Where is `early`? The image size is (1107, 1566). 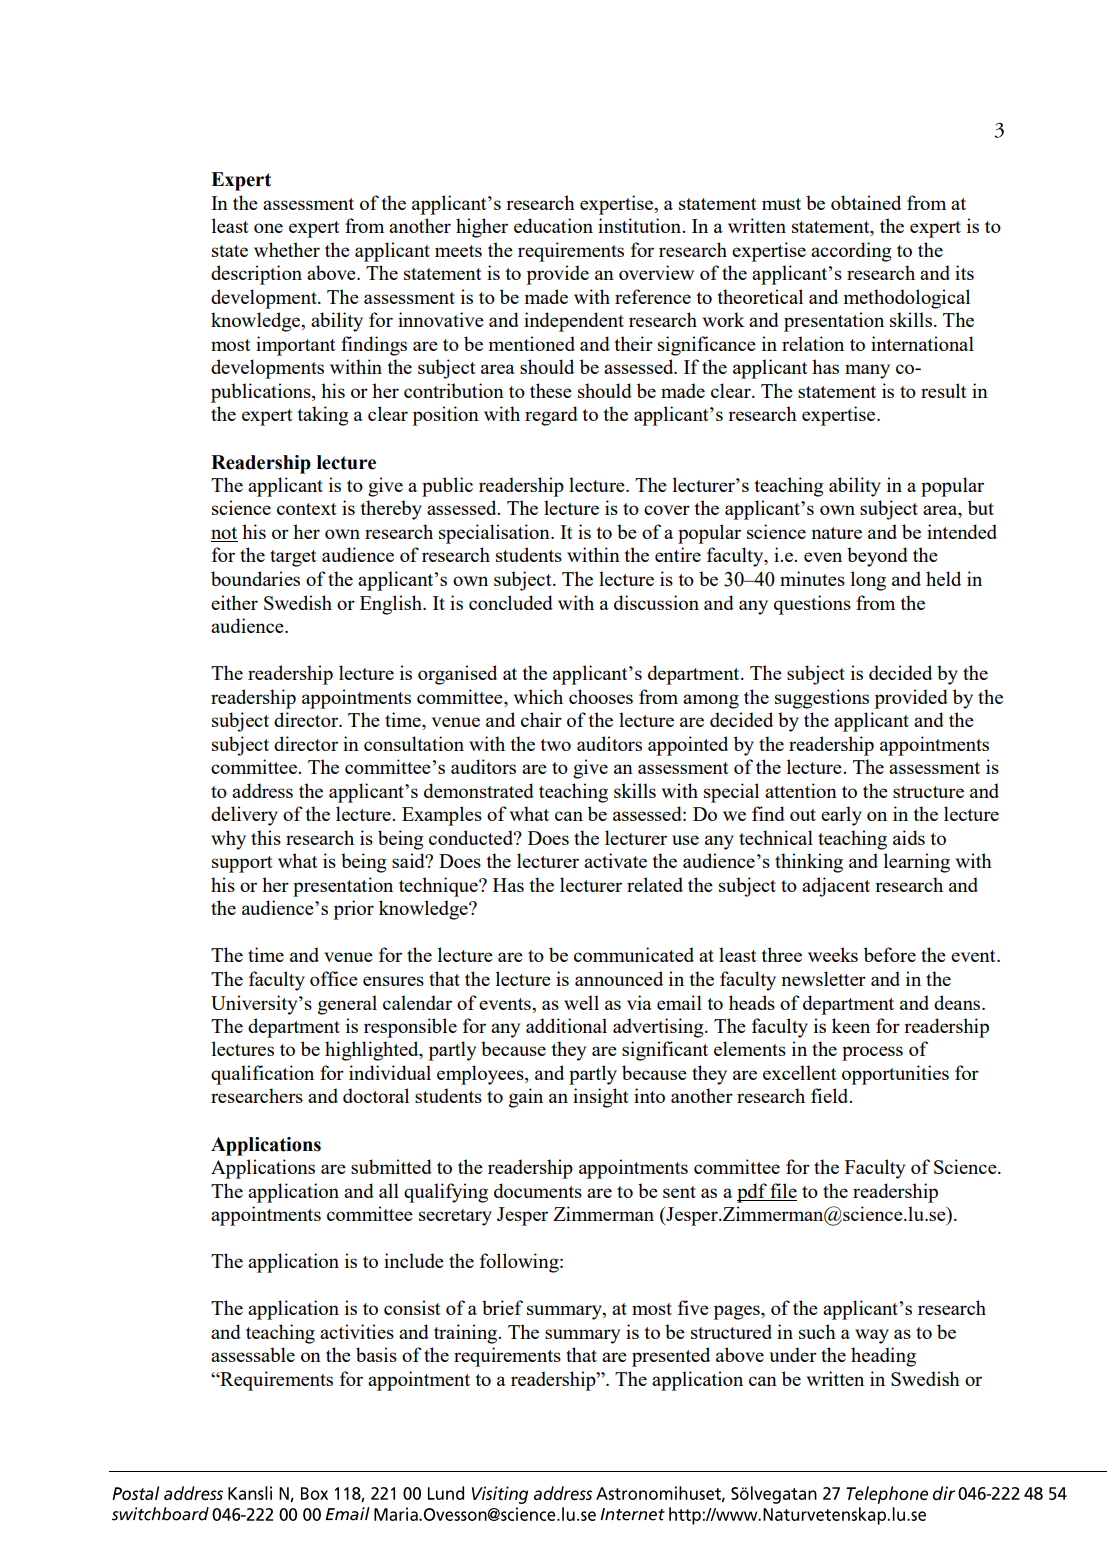 early is located at coordinates (841, 816).
